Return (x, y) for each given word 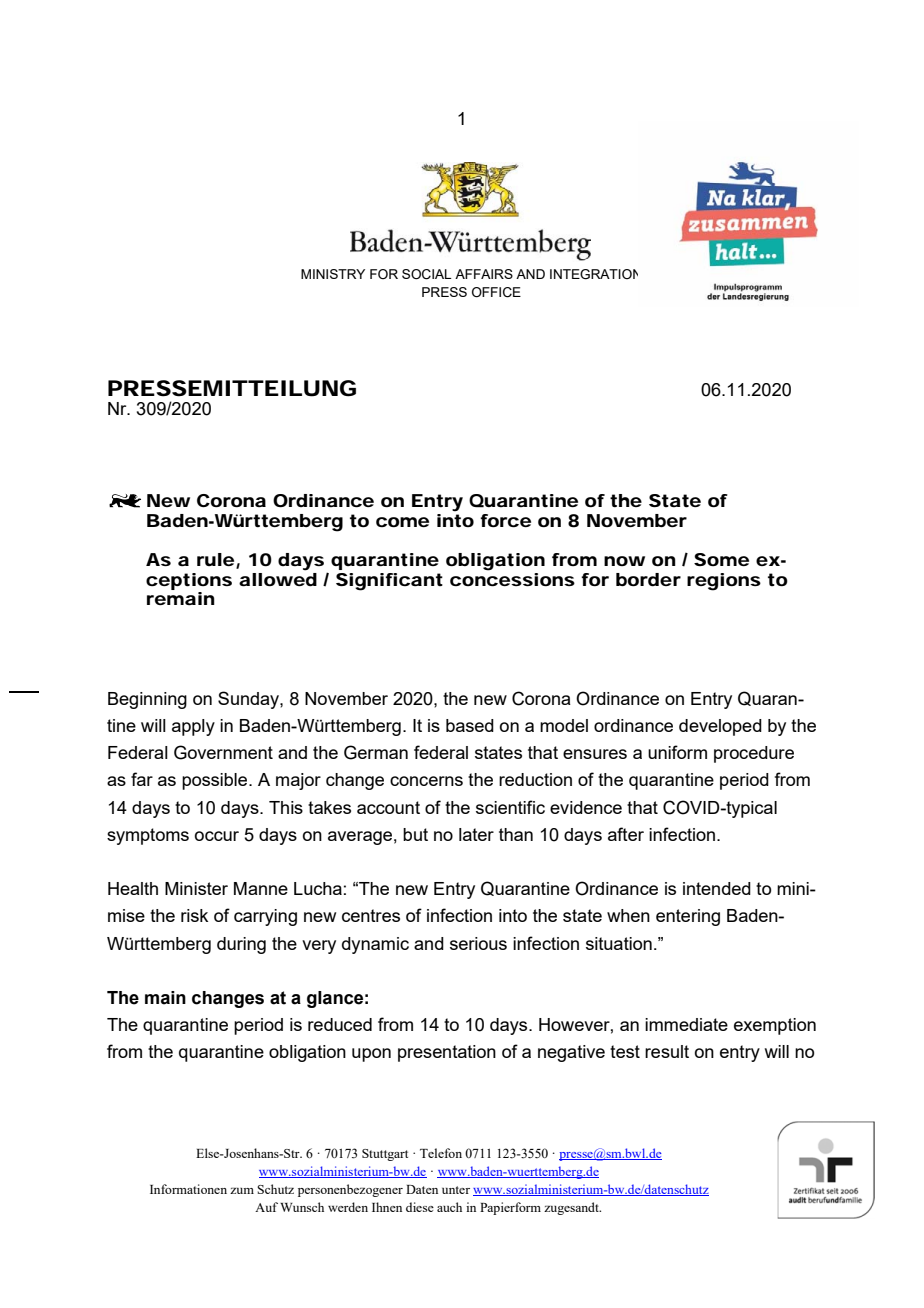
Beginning (147, 700)
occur (217, 836)
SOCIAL (426, 274)
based (470, 725)
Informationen (188, 1189)
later (476, 834)
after (626, 834)
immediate (686, 1024)
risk (194, 915)
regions (724, 582)
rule (215, 559)
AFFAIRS (484, 274)
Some (721, 559)
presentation (447, 1053)
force (505, 521)
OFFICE (496, 292)
